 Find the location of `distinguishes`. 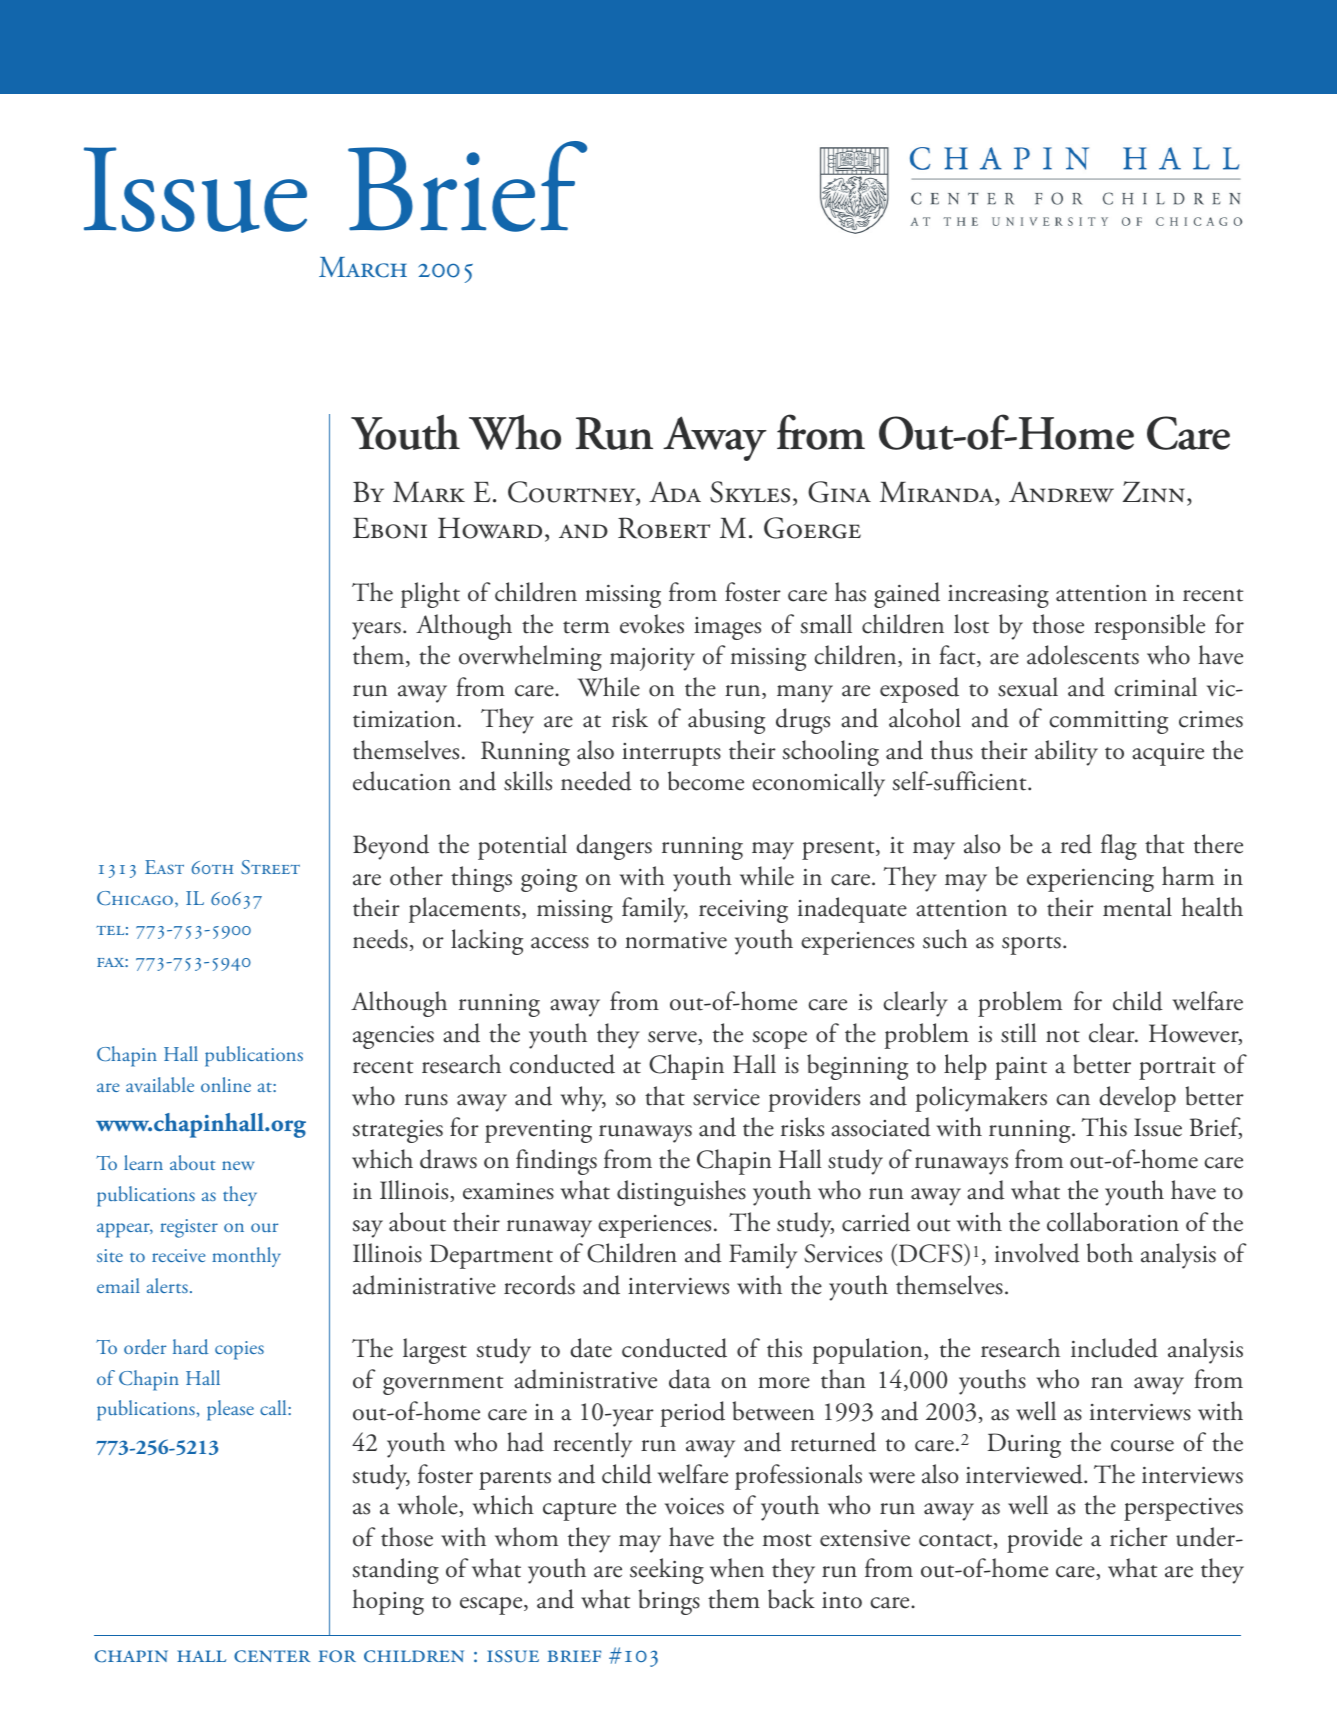

distinguishes is located at coordinates (681, 1193).
